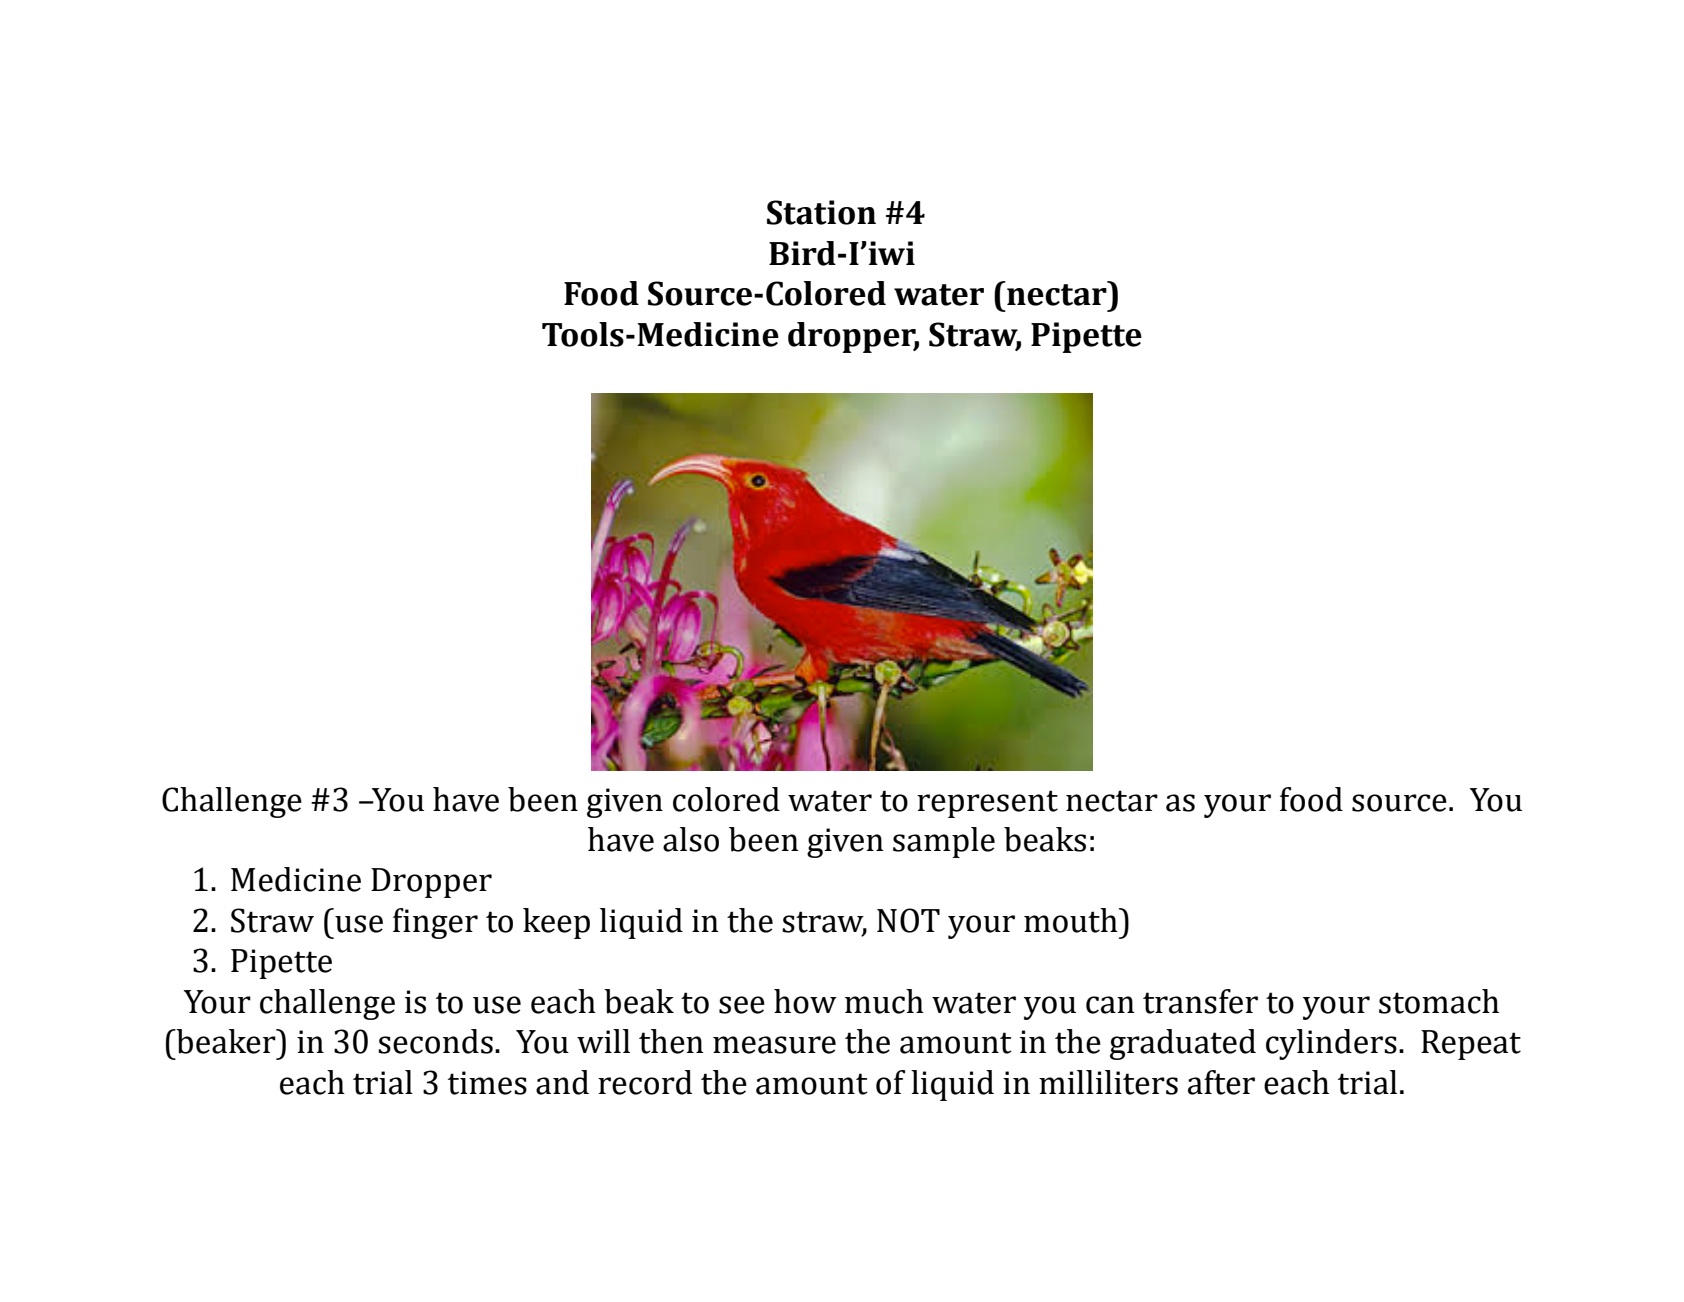 This screenshot has width=1684, height=1302. What do you see at coordinates (1108, 1082) in the screenshot?
I see `milliliters` at bounding box center [1108, 1082].
